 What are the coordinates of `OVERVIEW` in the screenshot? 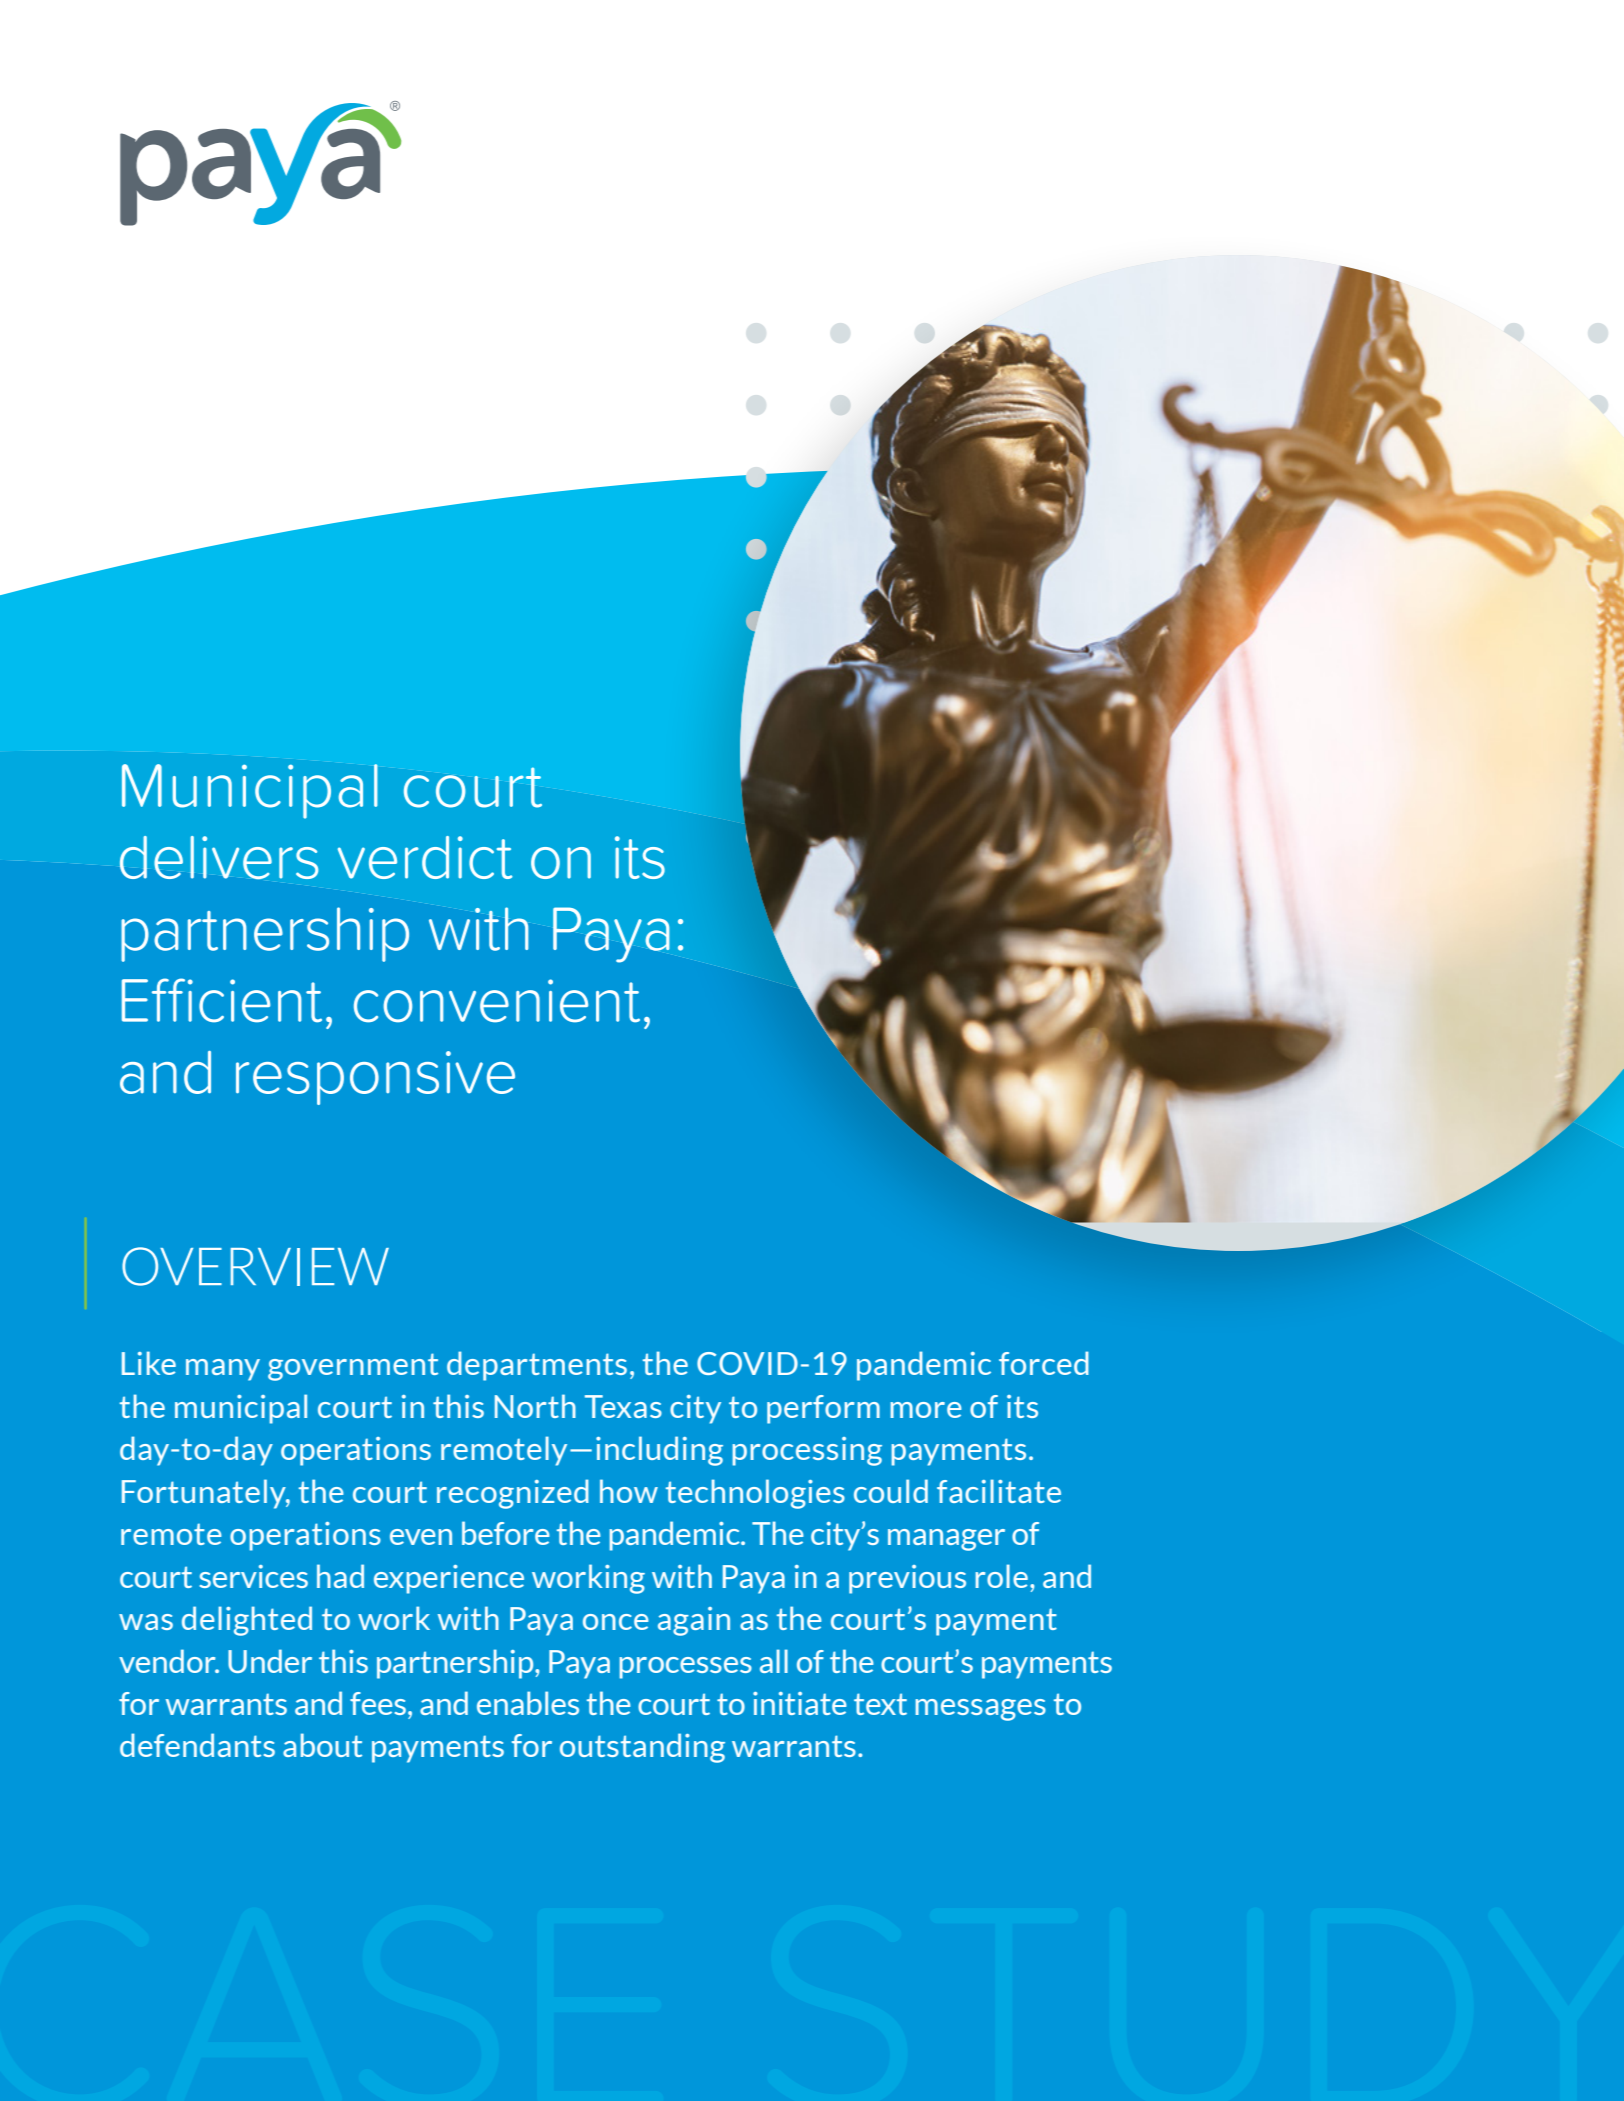 It's located at (255, 1266).
